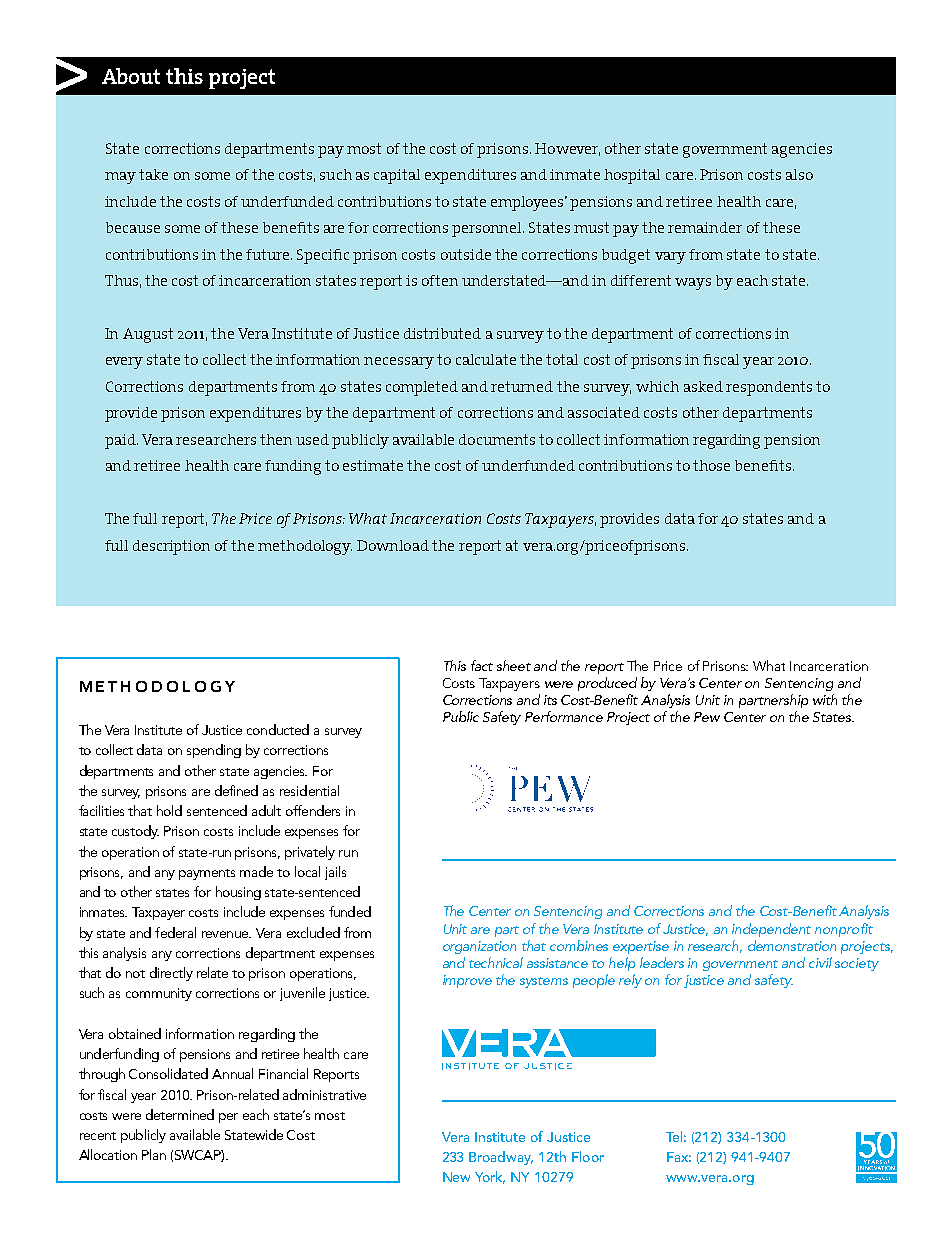 The height and width of the screenshot is (1233, 952). I want to click on also, so click(799, 174).
